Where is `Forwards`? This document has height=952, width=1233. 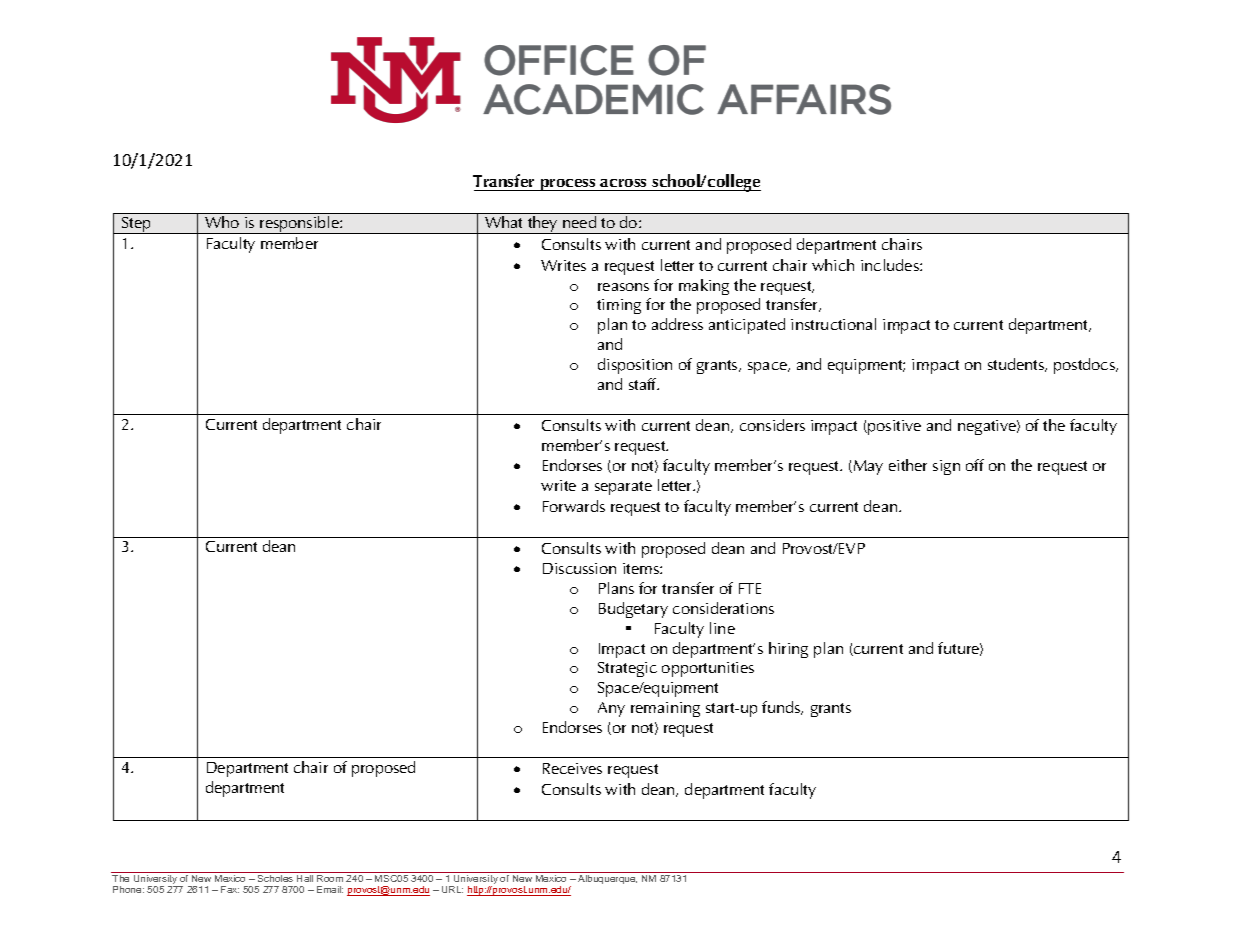 Forwards is located at coordinates (574, 506).
